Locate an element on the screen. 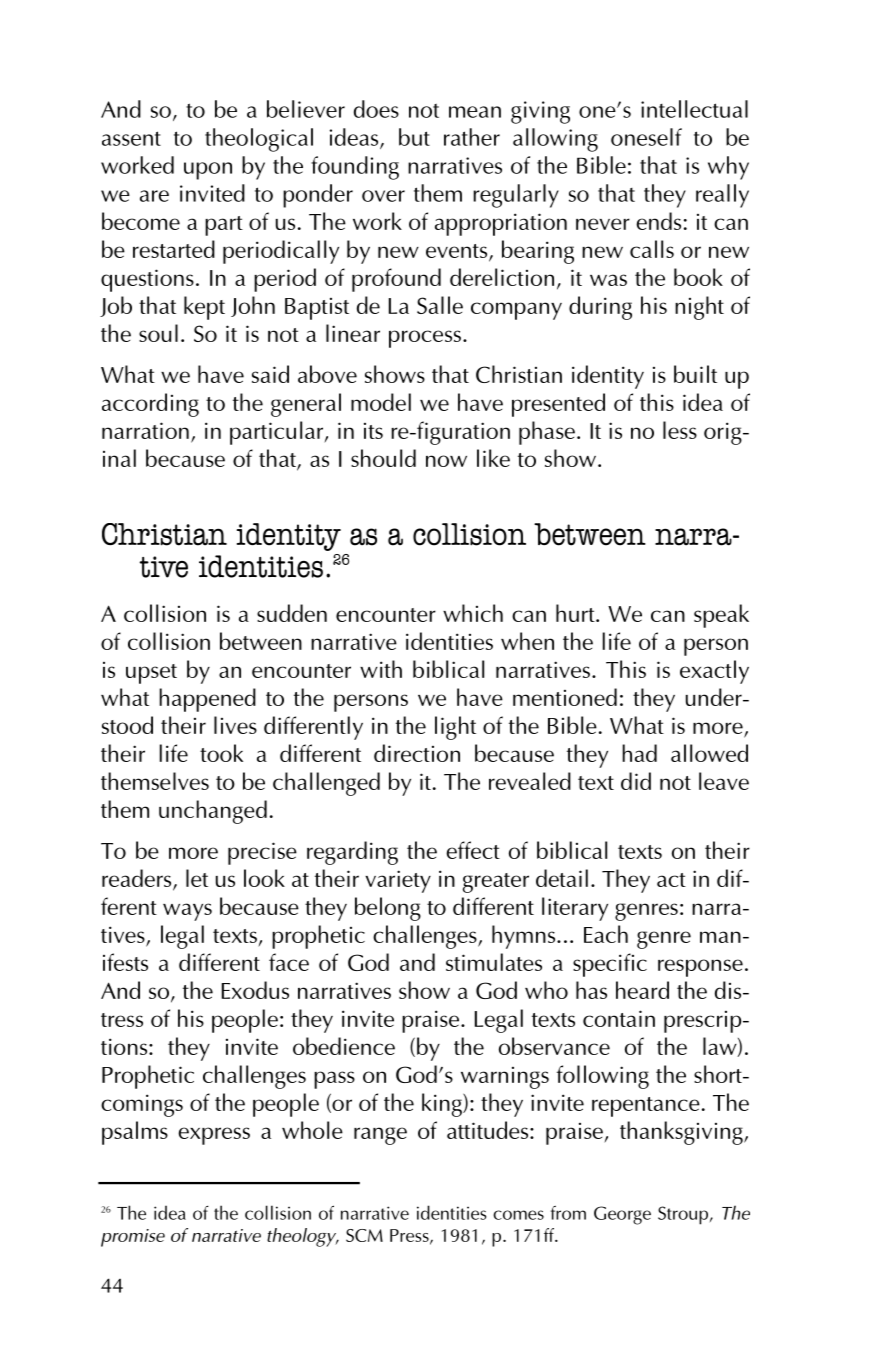  belong is located at coordinates (388, 909).
